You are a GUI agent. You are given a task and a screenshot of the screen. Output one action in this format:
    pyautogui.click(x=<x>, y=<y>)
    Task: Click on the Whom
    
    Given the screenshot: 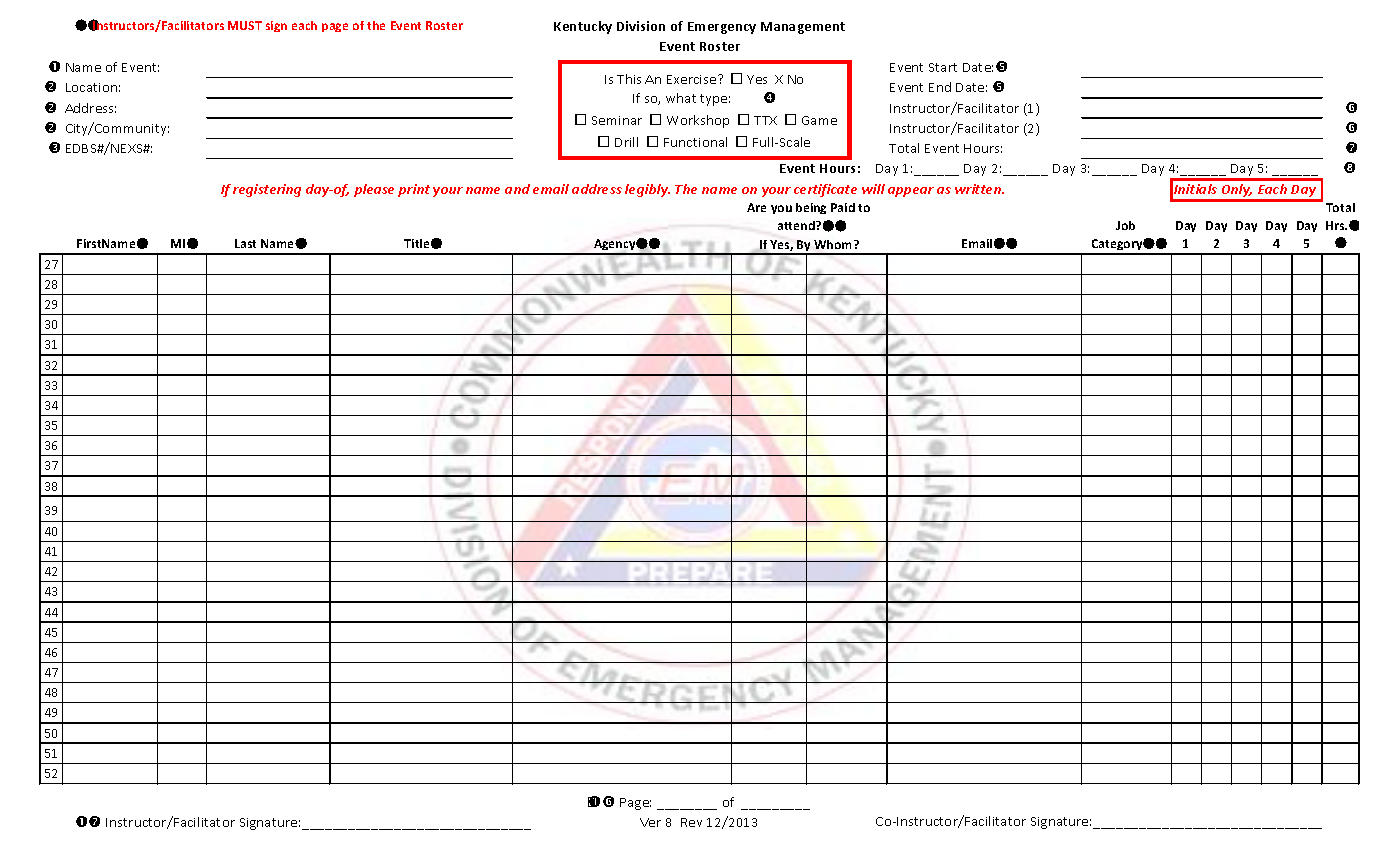 What is the action you would take?
    pyautogui.click(x=834, y=244)
